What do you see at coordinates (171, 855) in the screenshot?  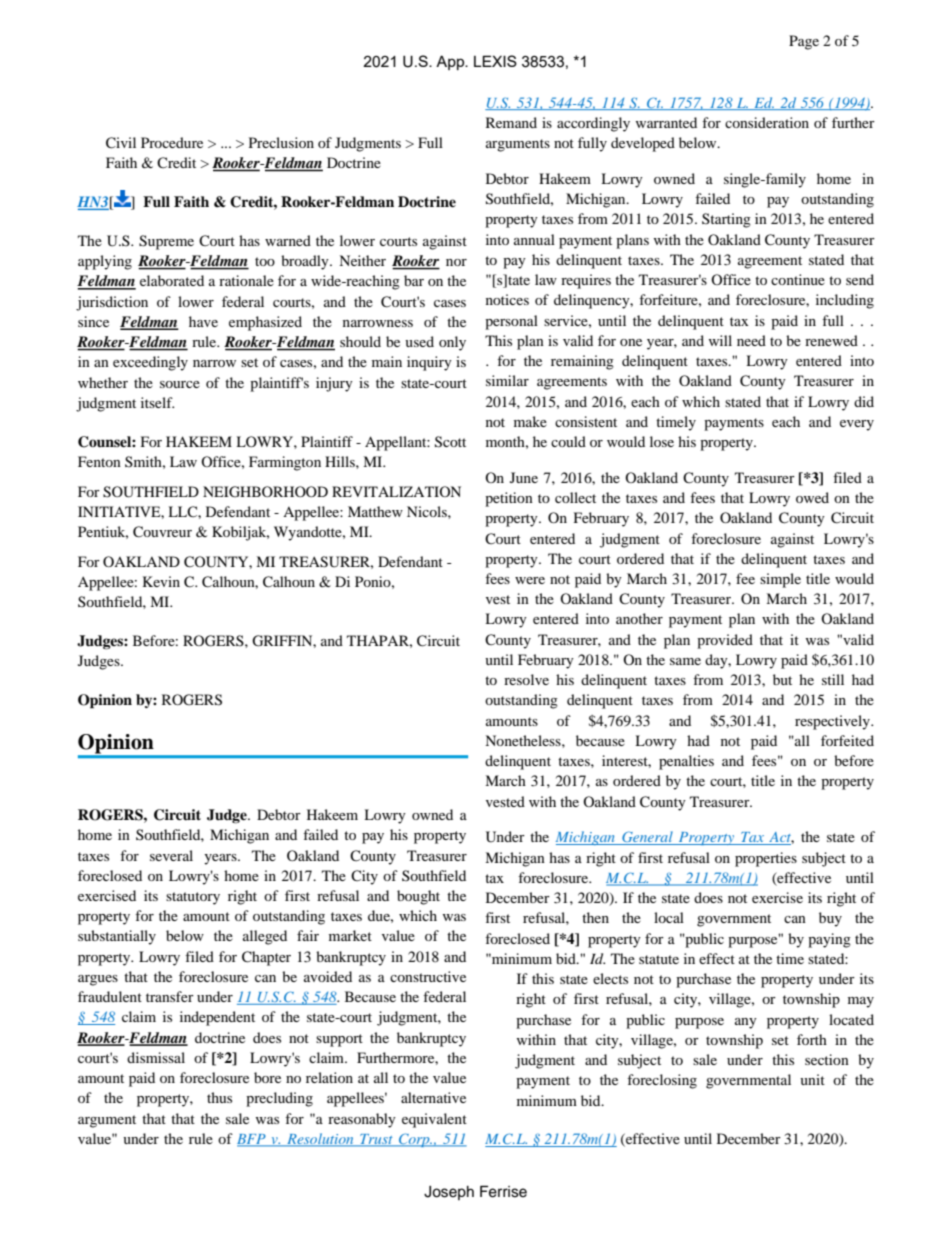 I see `several` at bounding box center [171, 855].
